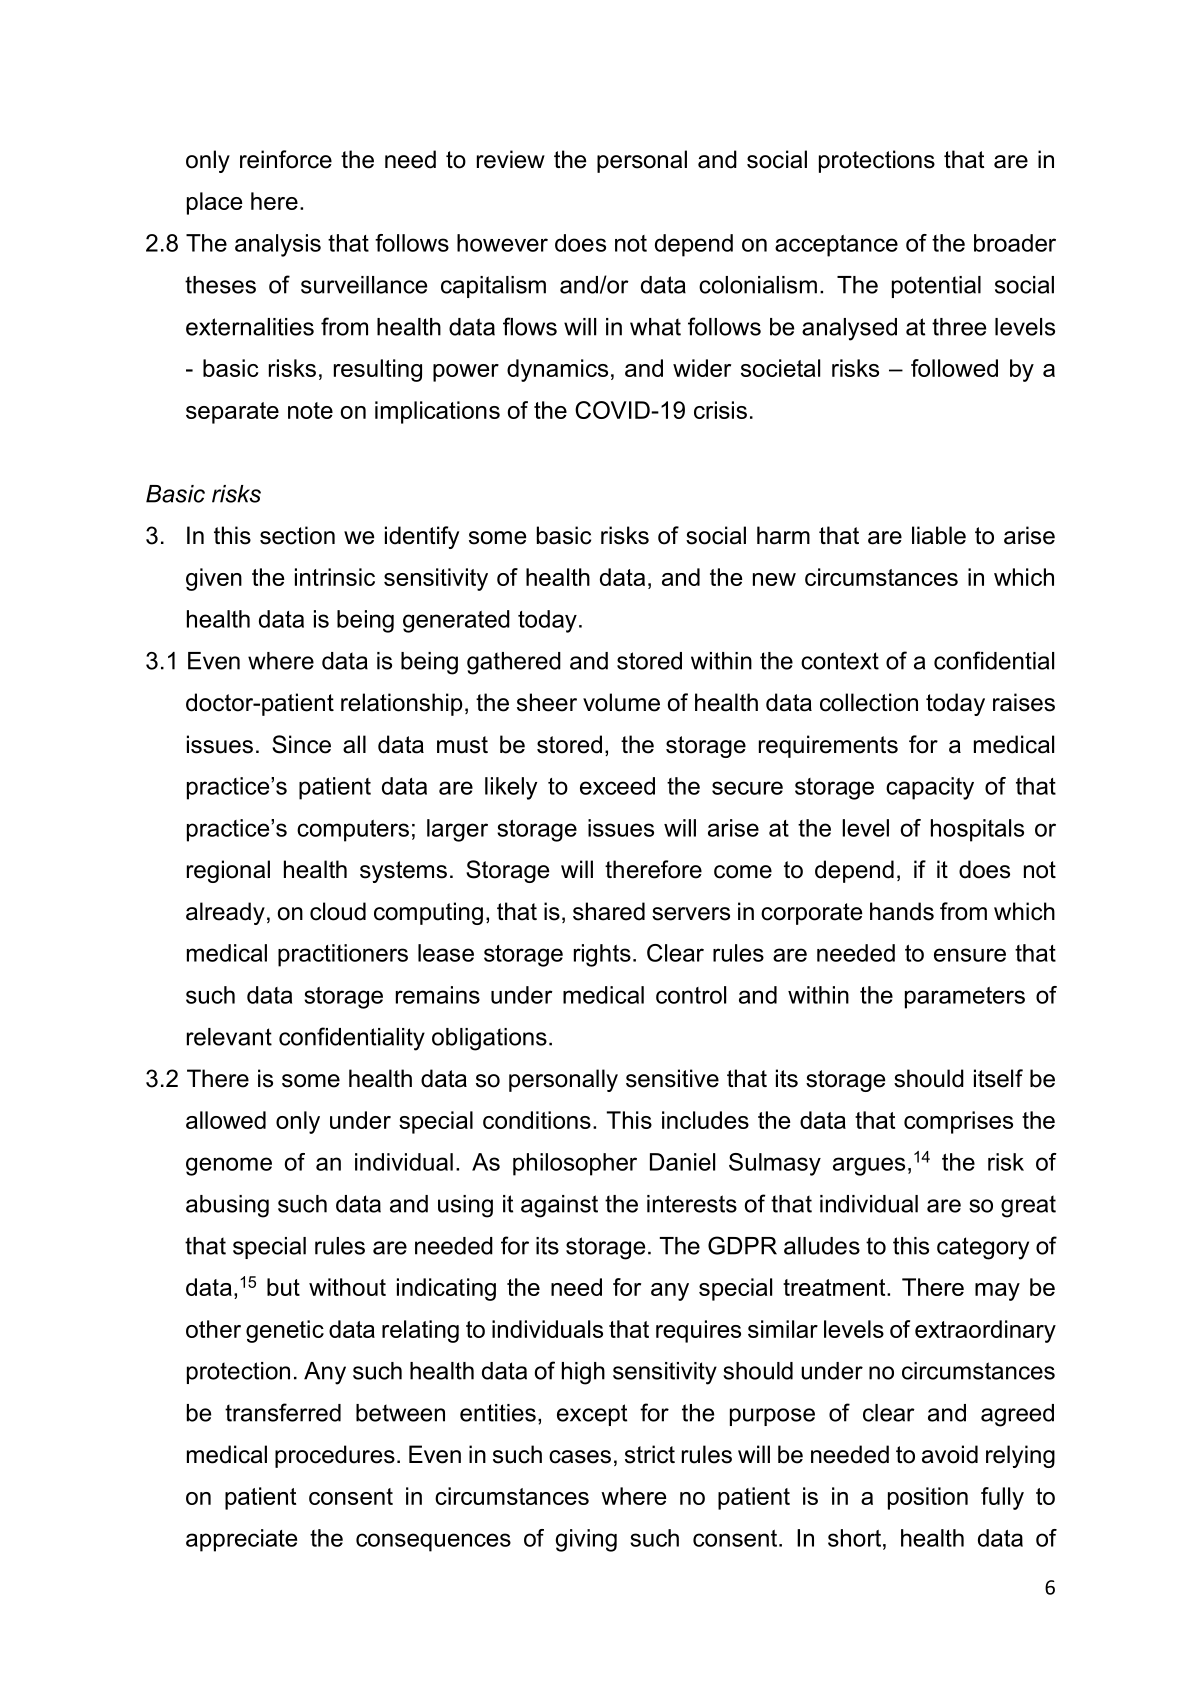 Image resolution: width=1201 pixels, height=1699 pixels. What do you see at coordinates (353, 831) in the screenshot?
I see `computers` at bounding box center [353, 831].
